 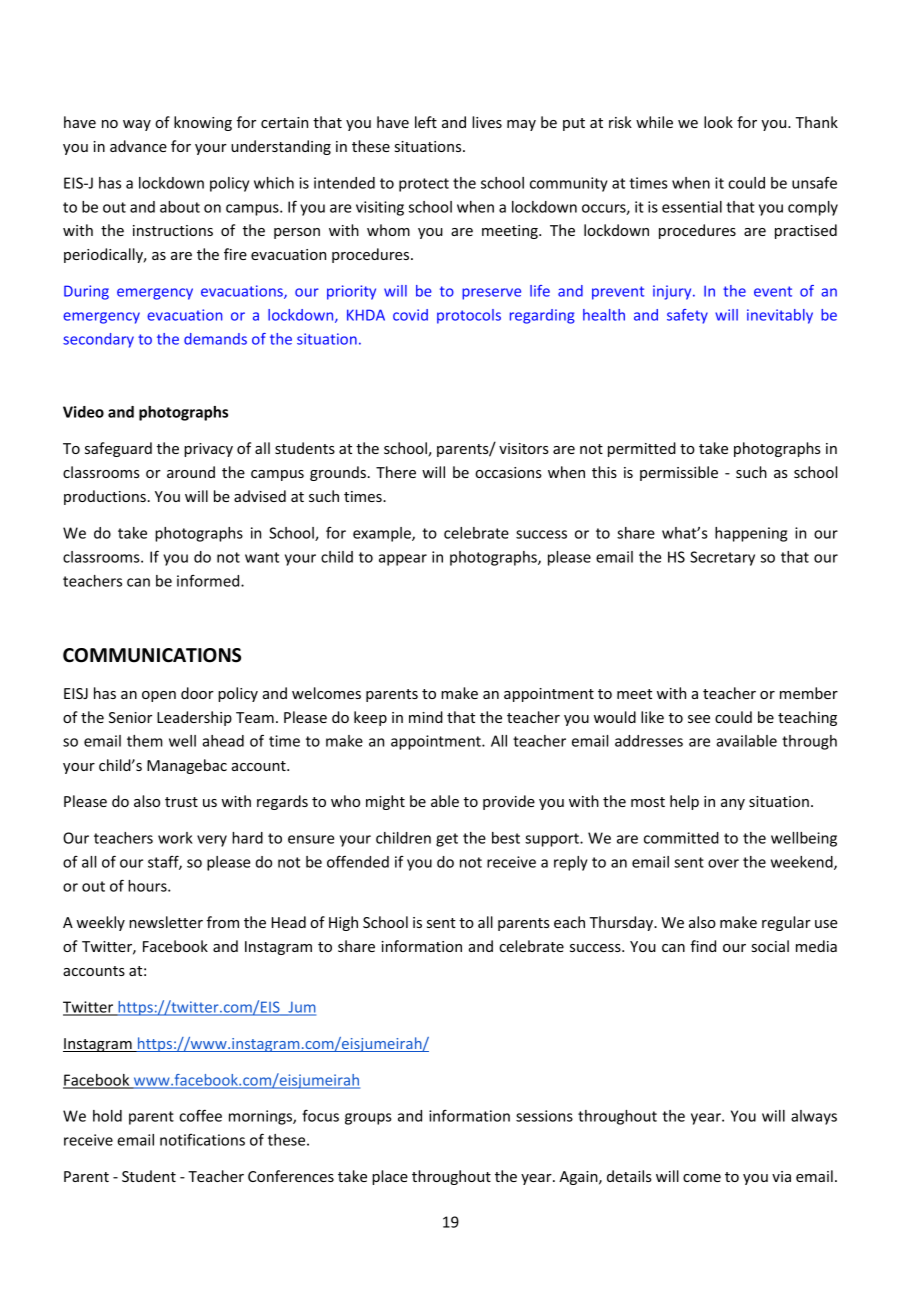 I want to click on COMMUNICATIONS, so click(x=152, y=655).
